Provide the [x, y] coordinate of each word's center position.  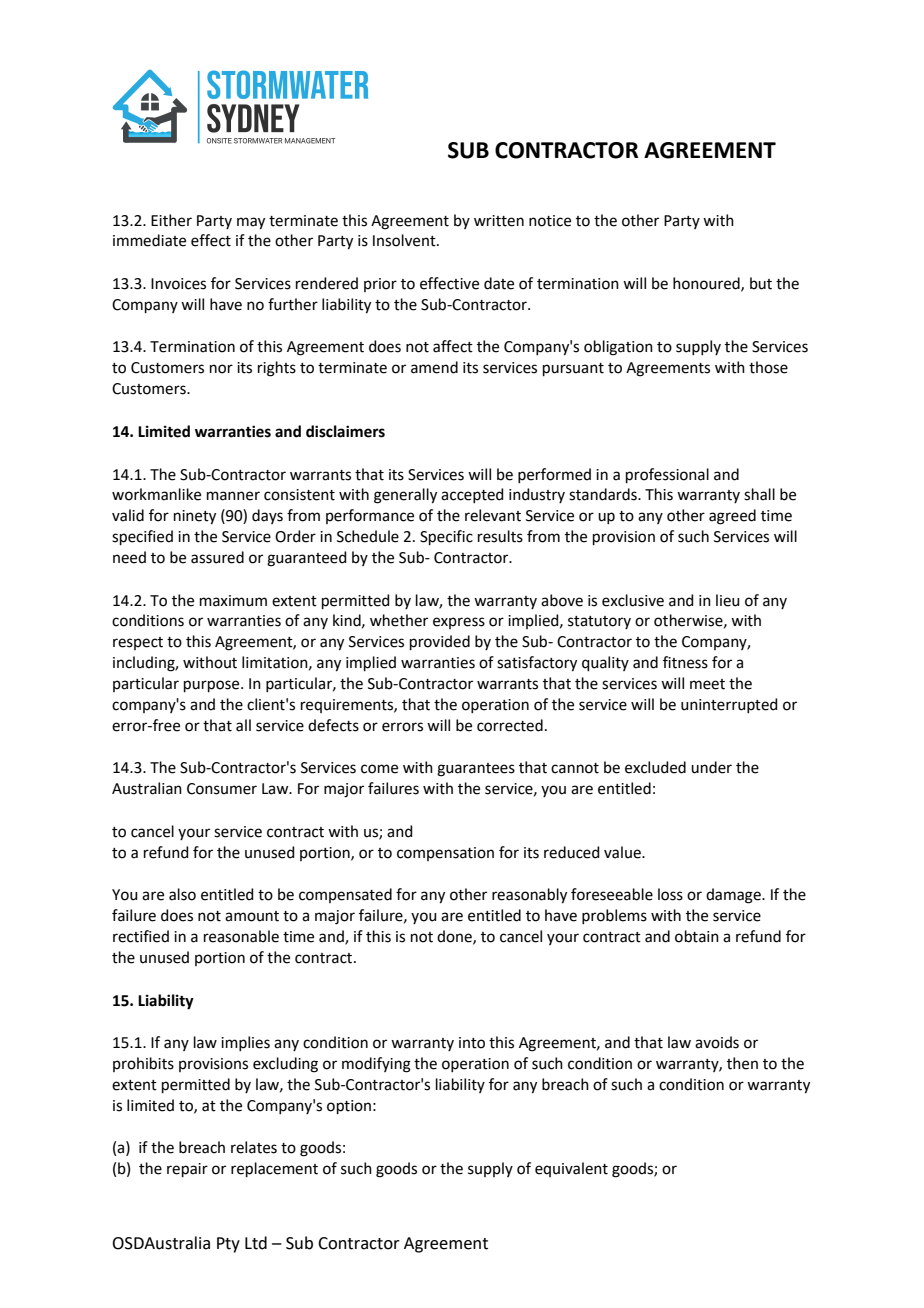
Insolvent [405, 240]
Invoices [178, 284]
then [742, 1063]
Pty [228, 1245]
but [761, 283]
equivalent [571, 1169]
